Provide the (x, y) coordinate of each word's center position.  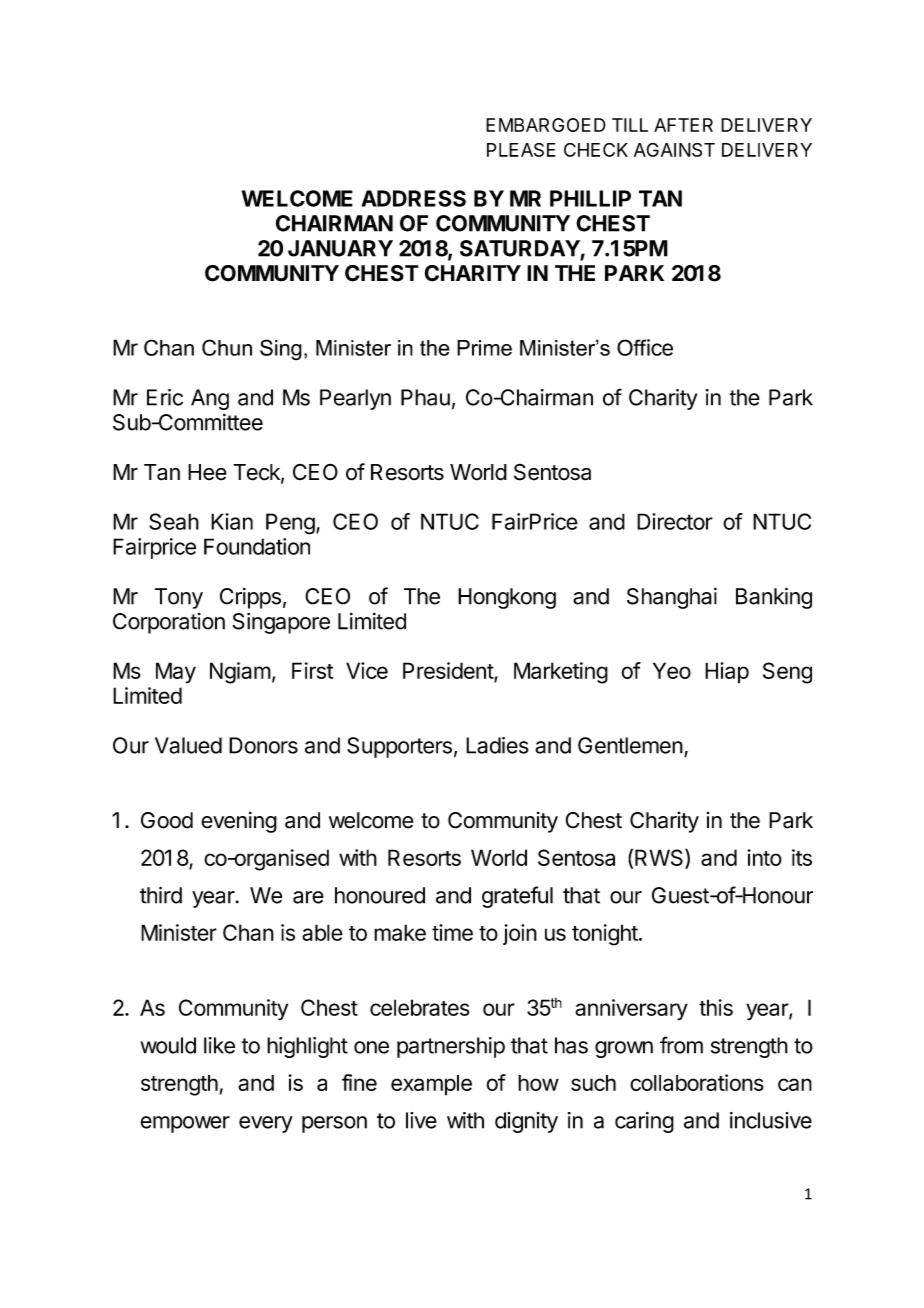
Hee (207, 472)
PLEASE (521, 150)
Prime (484, 348)
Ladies (497, 745)
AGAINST (674, 150)
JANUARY (340, 248)
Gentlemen (630, 745)
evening (239, 822)
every (266, 1124)
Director (675, 521)
